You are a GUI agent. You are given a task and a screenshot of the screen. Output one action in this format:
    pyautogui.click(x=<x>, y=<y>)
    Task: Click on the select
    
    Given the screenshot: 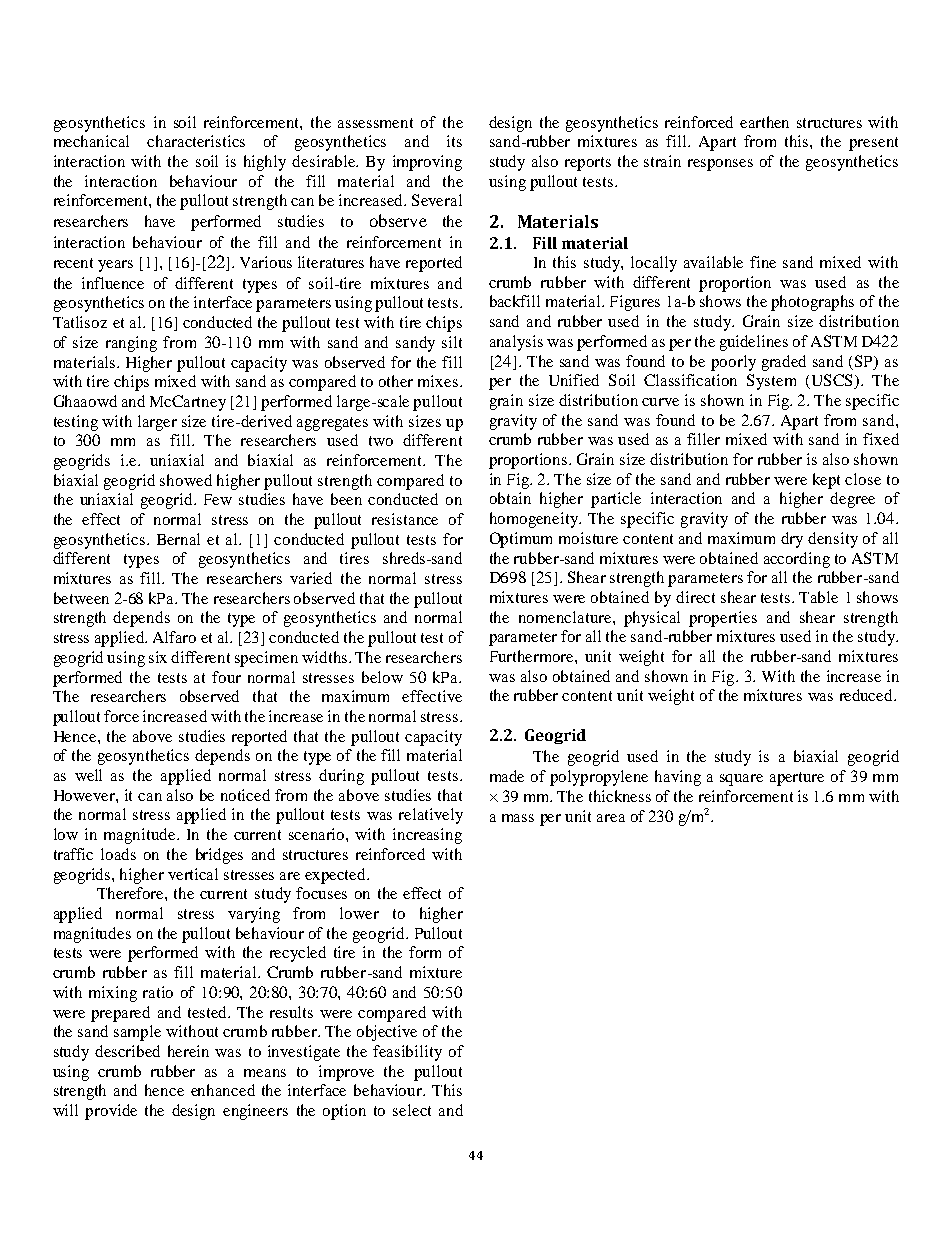 What is the action you would take?
    pyautogui.click(x=412, y=1110)
